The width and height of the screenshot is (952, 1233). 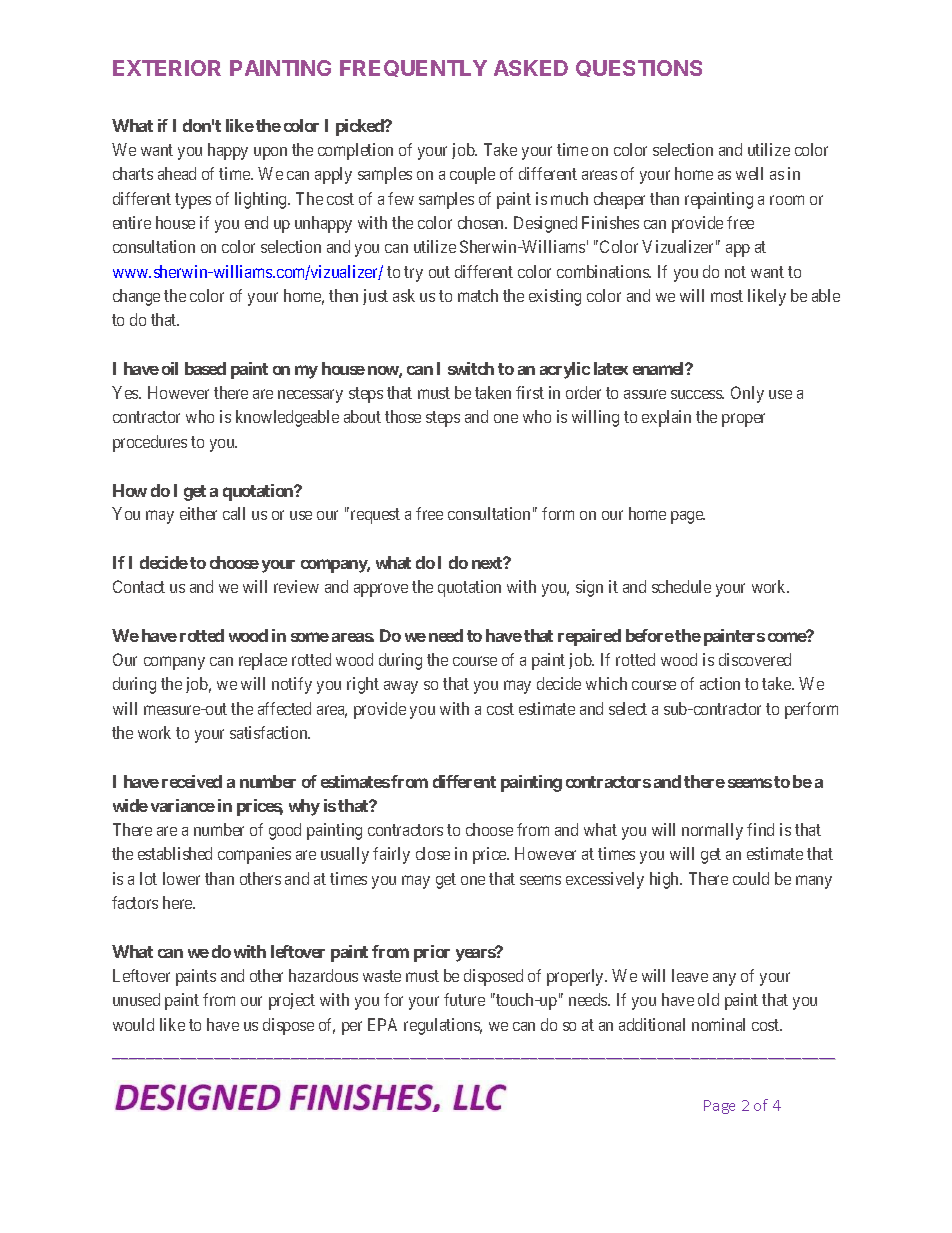 I want to click on most, so click(x=727, y=296).
